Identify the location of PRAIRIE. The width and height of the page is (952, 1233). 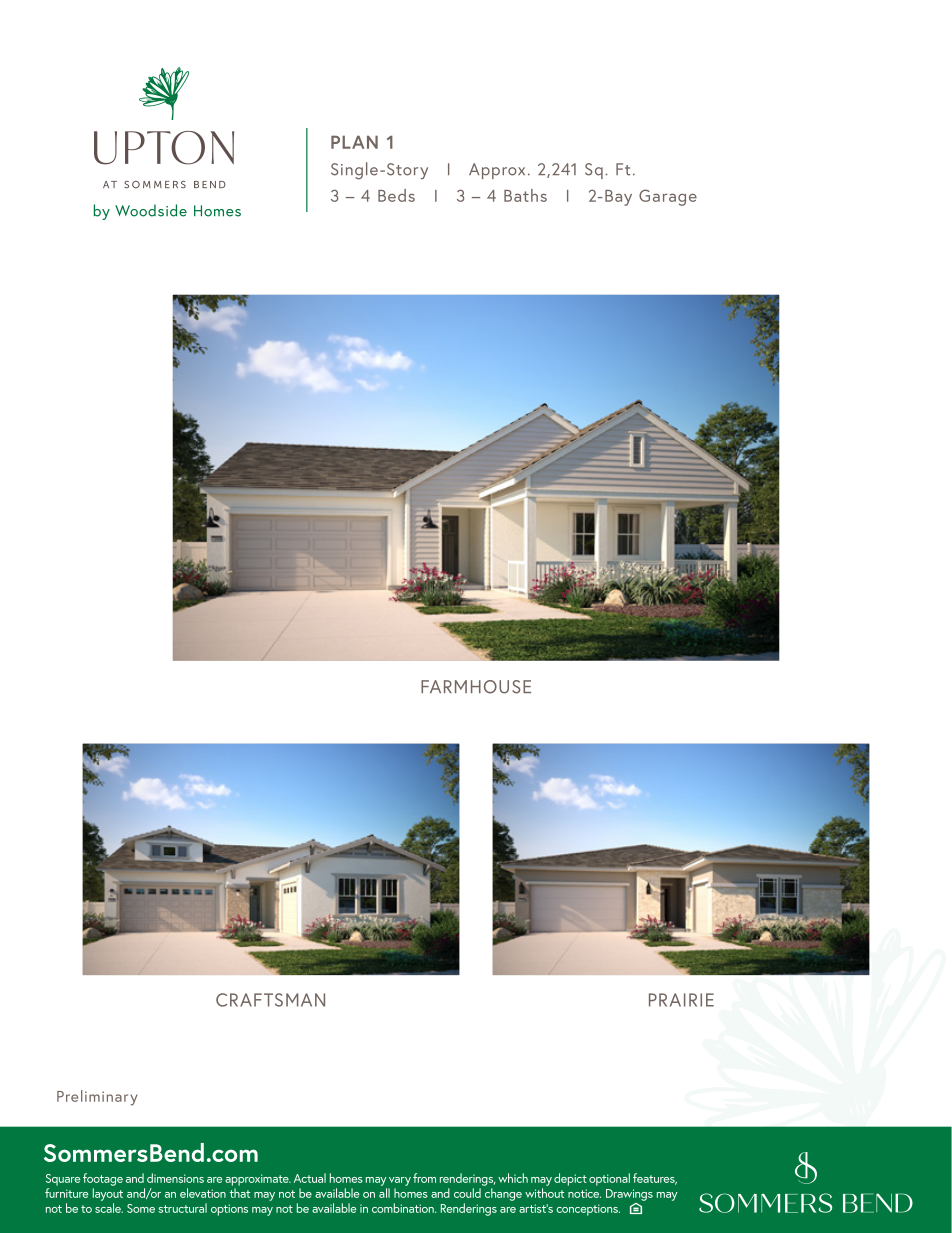
(681, 1000).
